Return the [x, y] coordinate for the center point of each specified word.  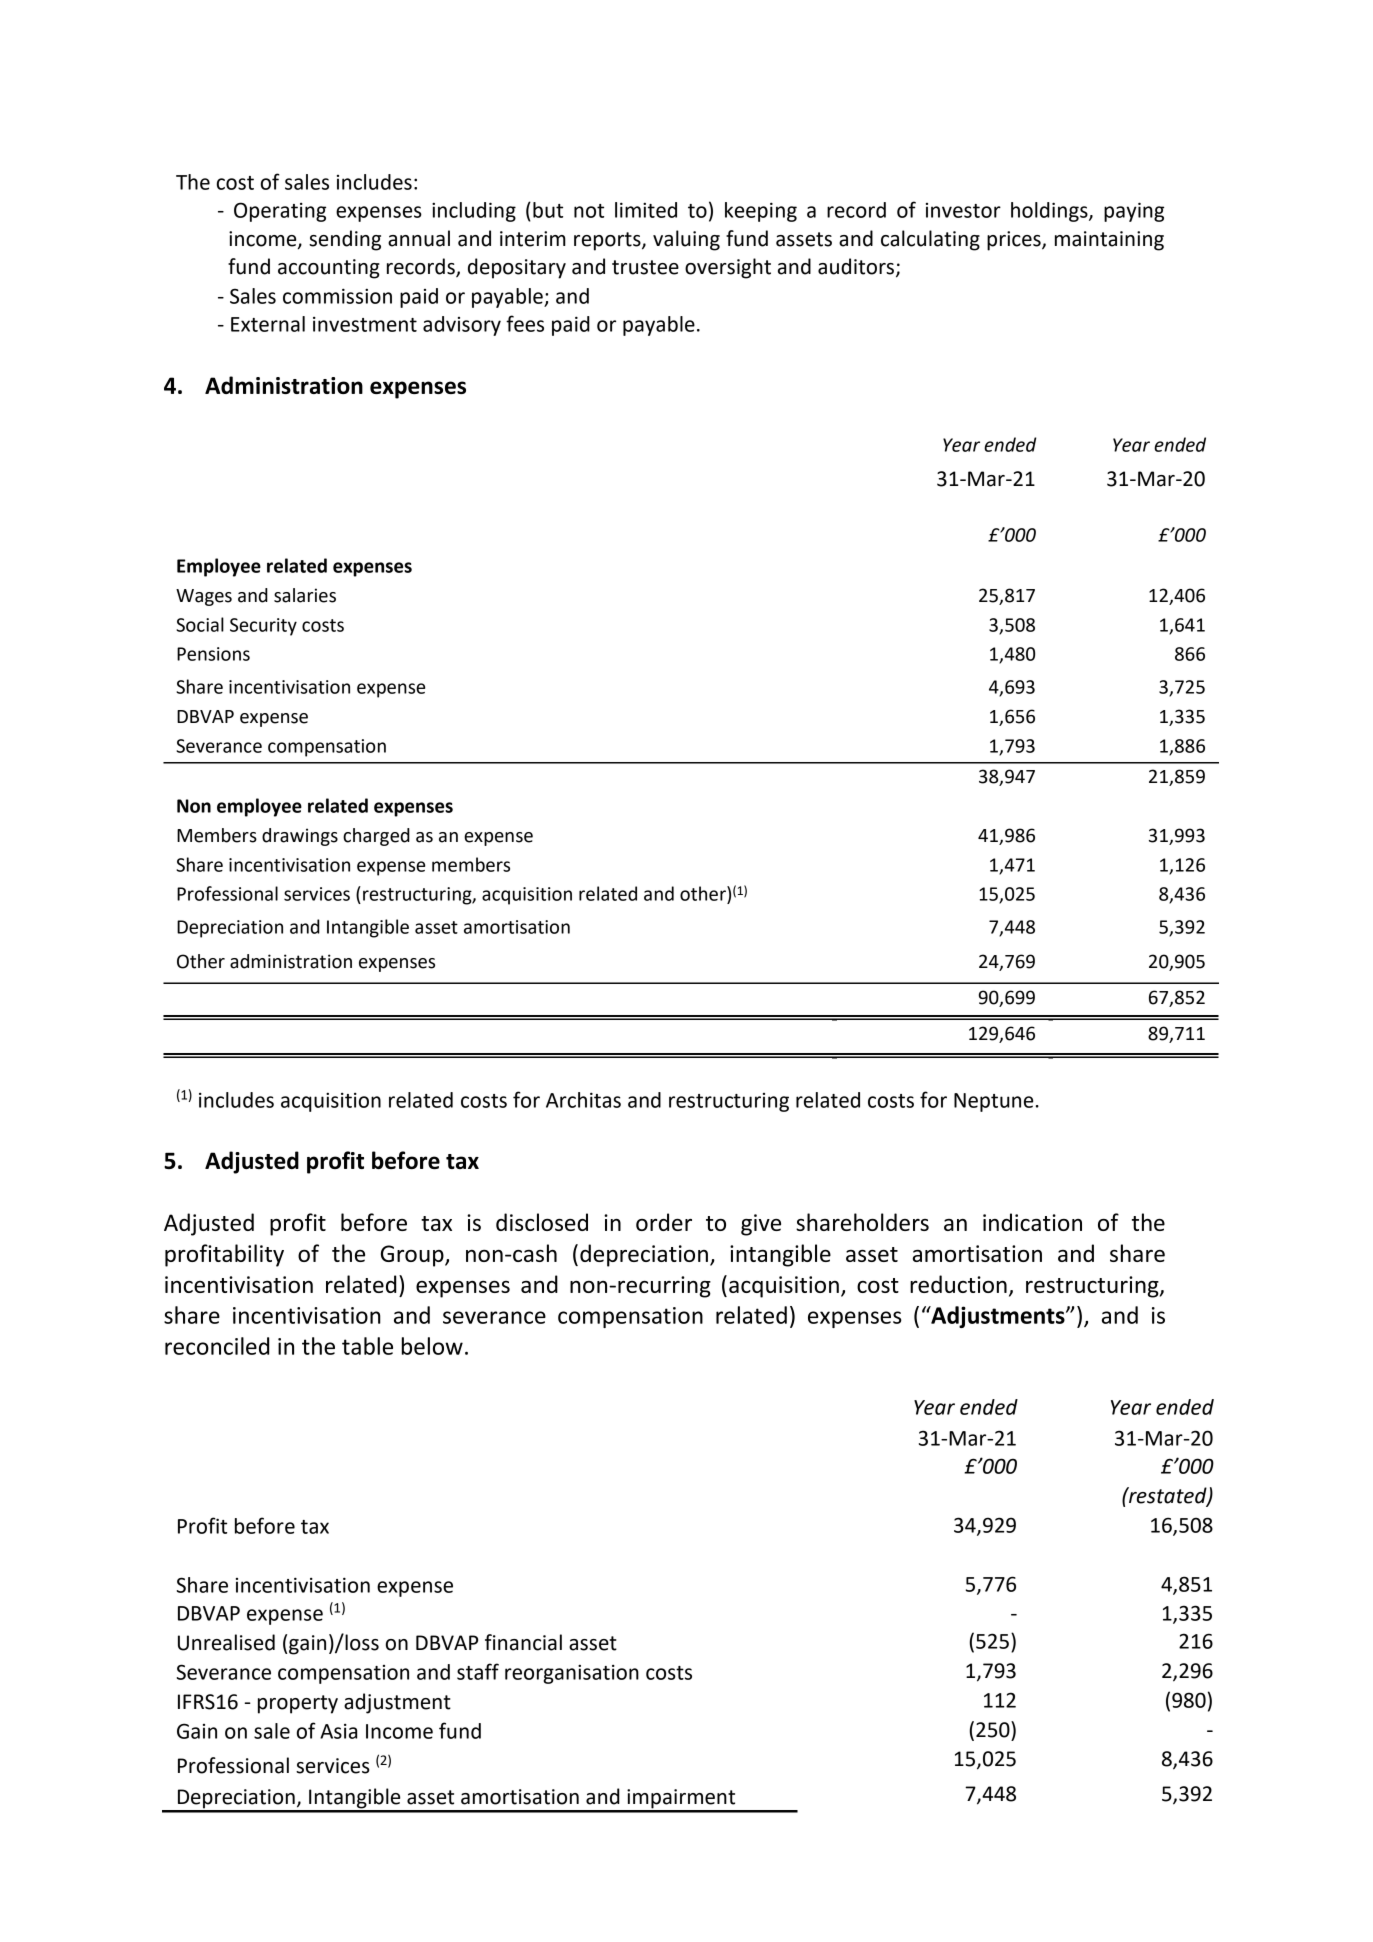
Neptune [993, 1102]
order [664, 1222]
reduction [958, 1284]
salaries [305, 595]
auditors [856, 266]
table [367, 1346]
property [298, 1704]
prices [1015, 241]
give [761, 1225]
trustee [645, 267]
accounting [329, 269]
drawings [300, 837]
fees [525, 323]
